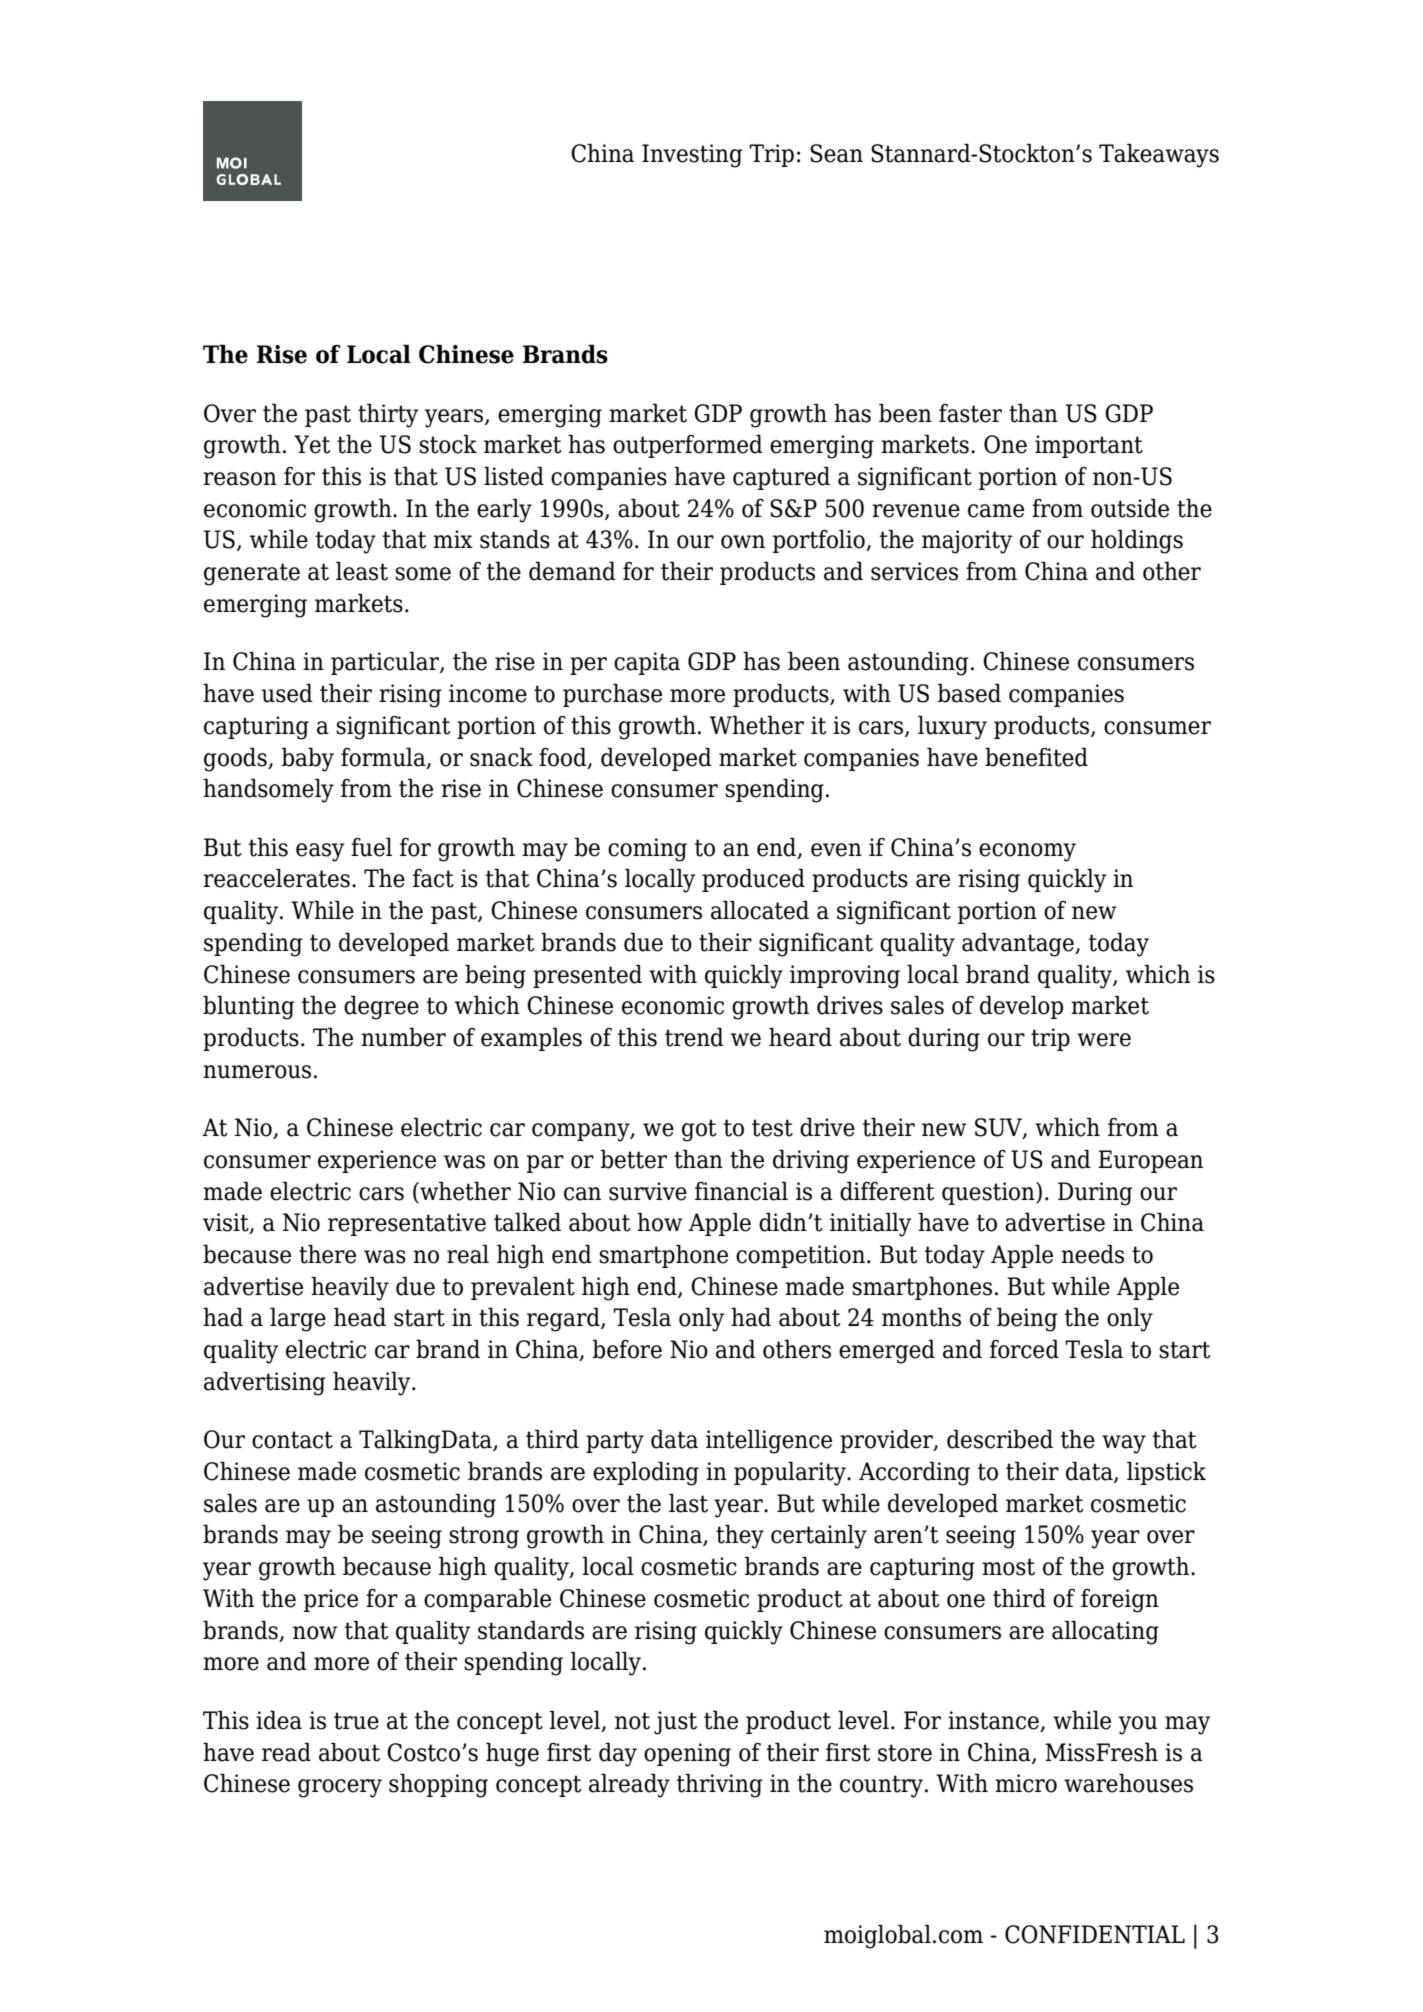  What do you see at coordinates (340, 1788) in the page?
I see `grocery` at bounding box center [340, 1788].
